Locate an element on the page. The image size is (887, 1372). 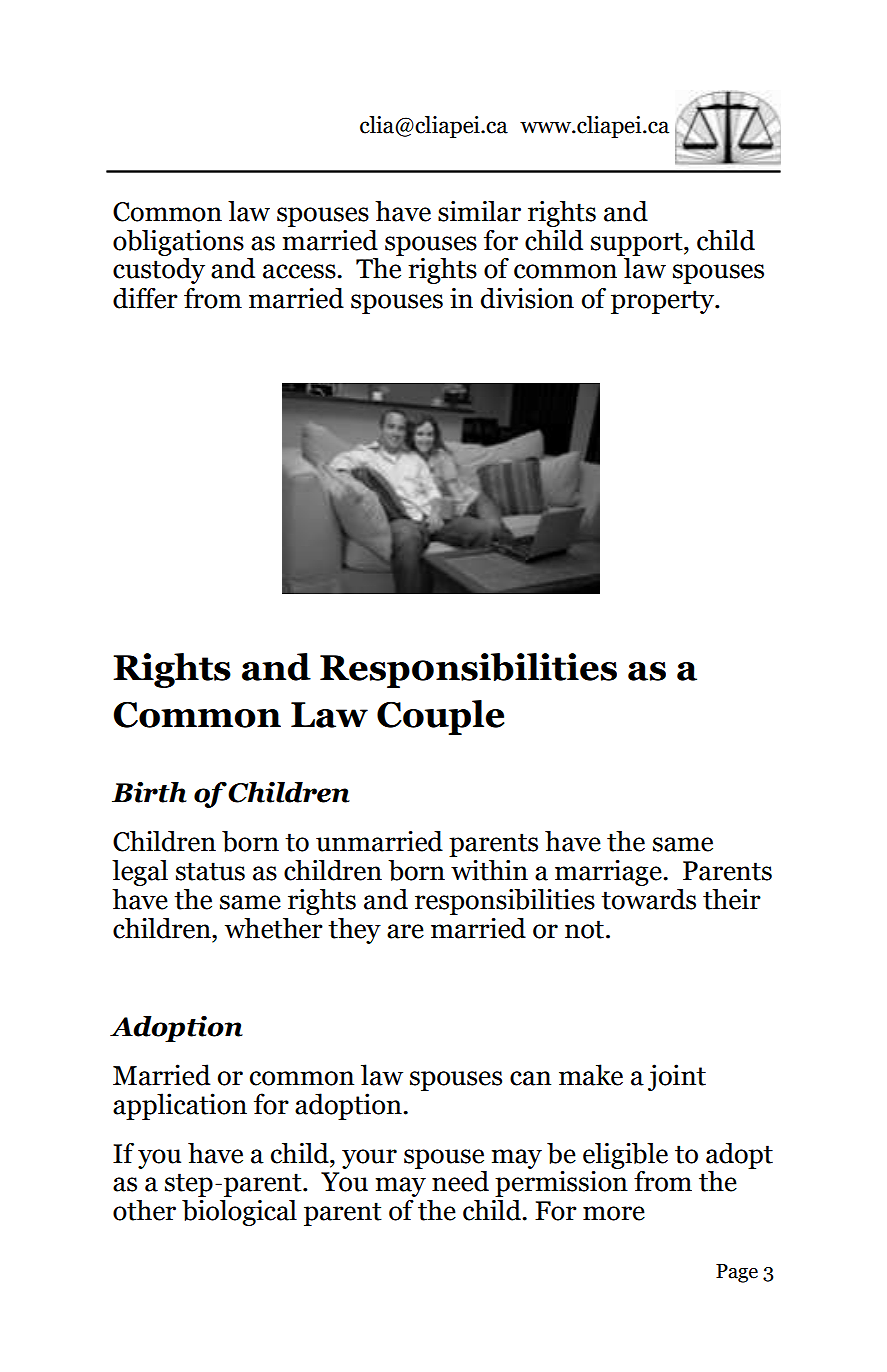
Couple is located at coordinates (440, 717).
